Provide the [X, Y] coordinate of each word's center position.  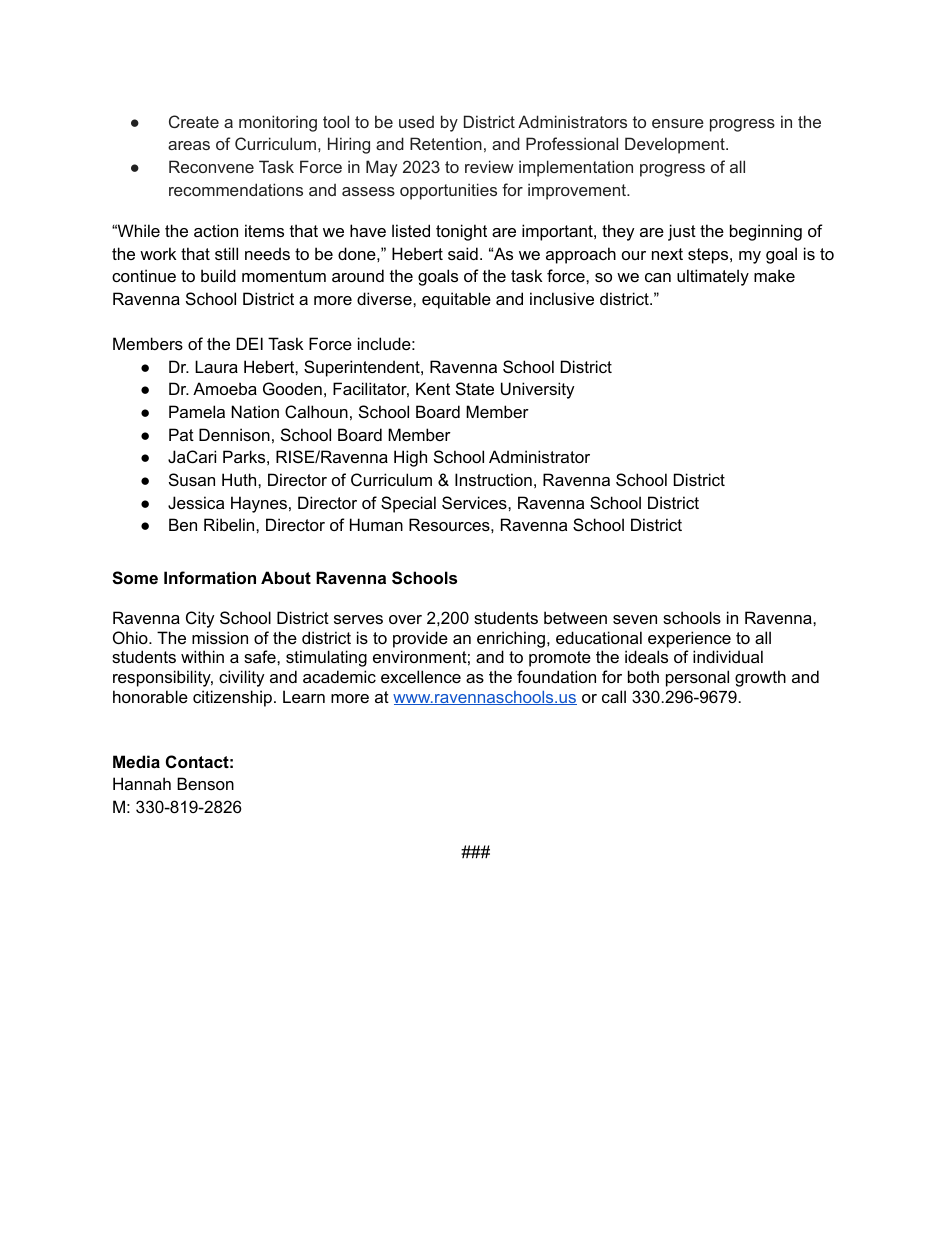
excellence [421, 676]
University [538, 390]
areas [189, 145]
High [410, 458]
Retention [446, 143]
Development [676, 145]
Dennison [234, 434]
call [614, 696]
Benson [205, 783]
